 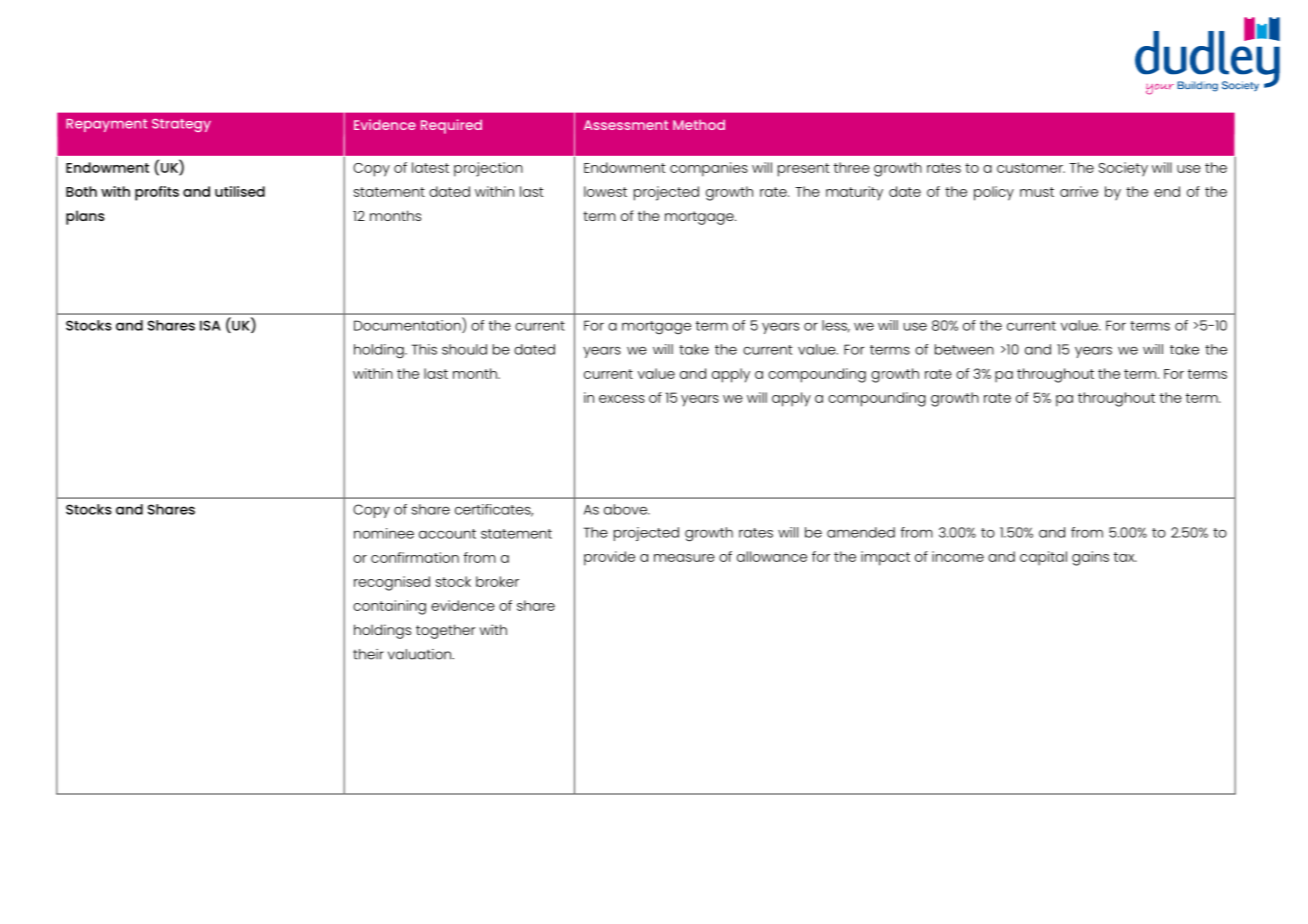 I want to click on amended, so click(x=861, y=532).
